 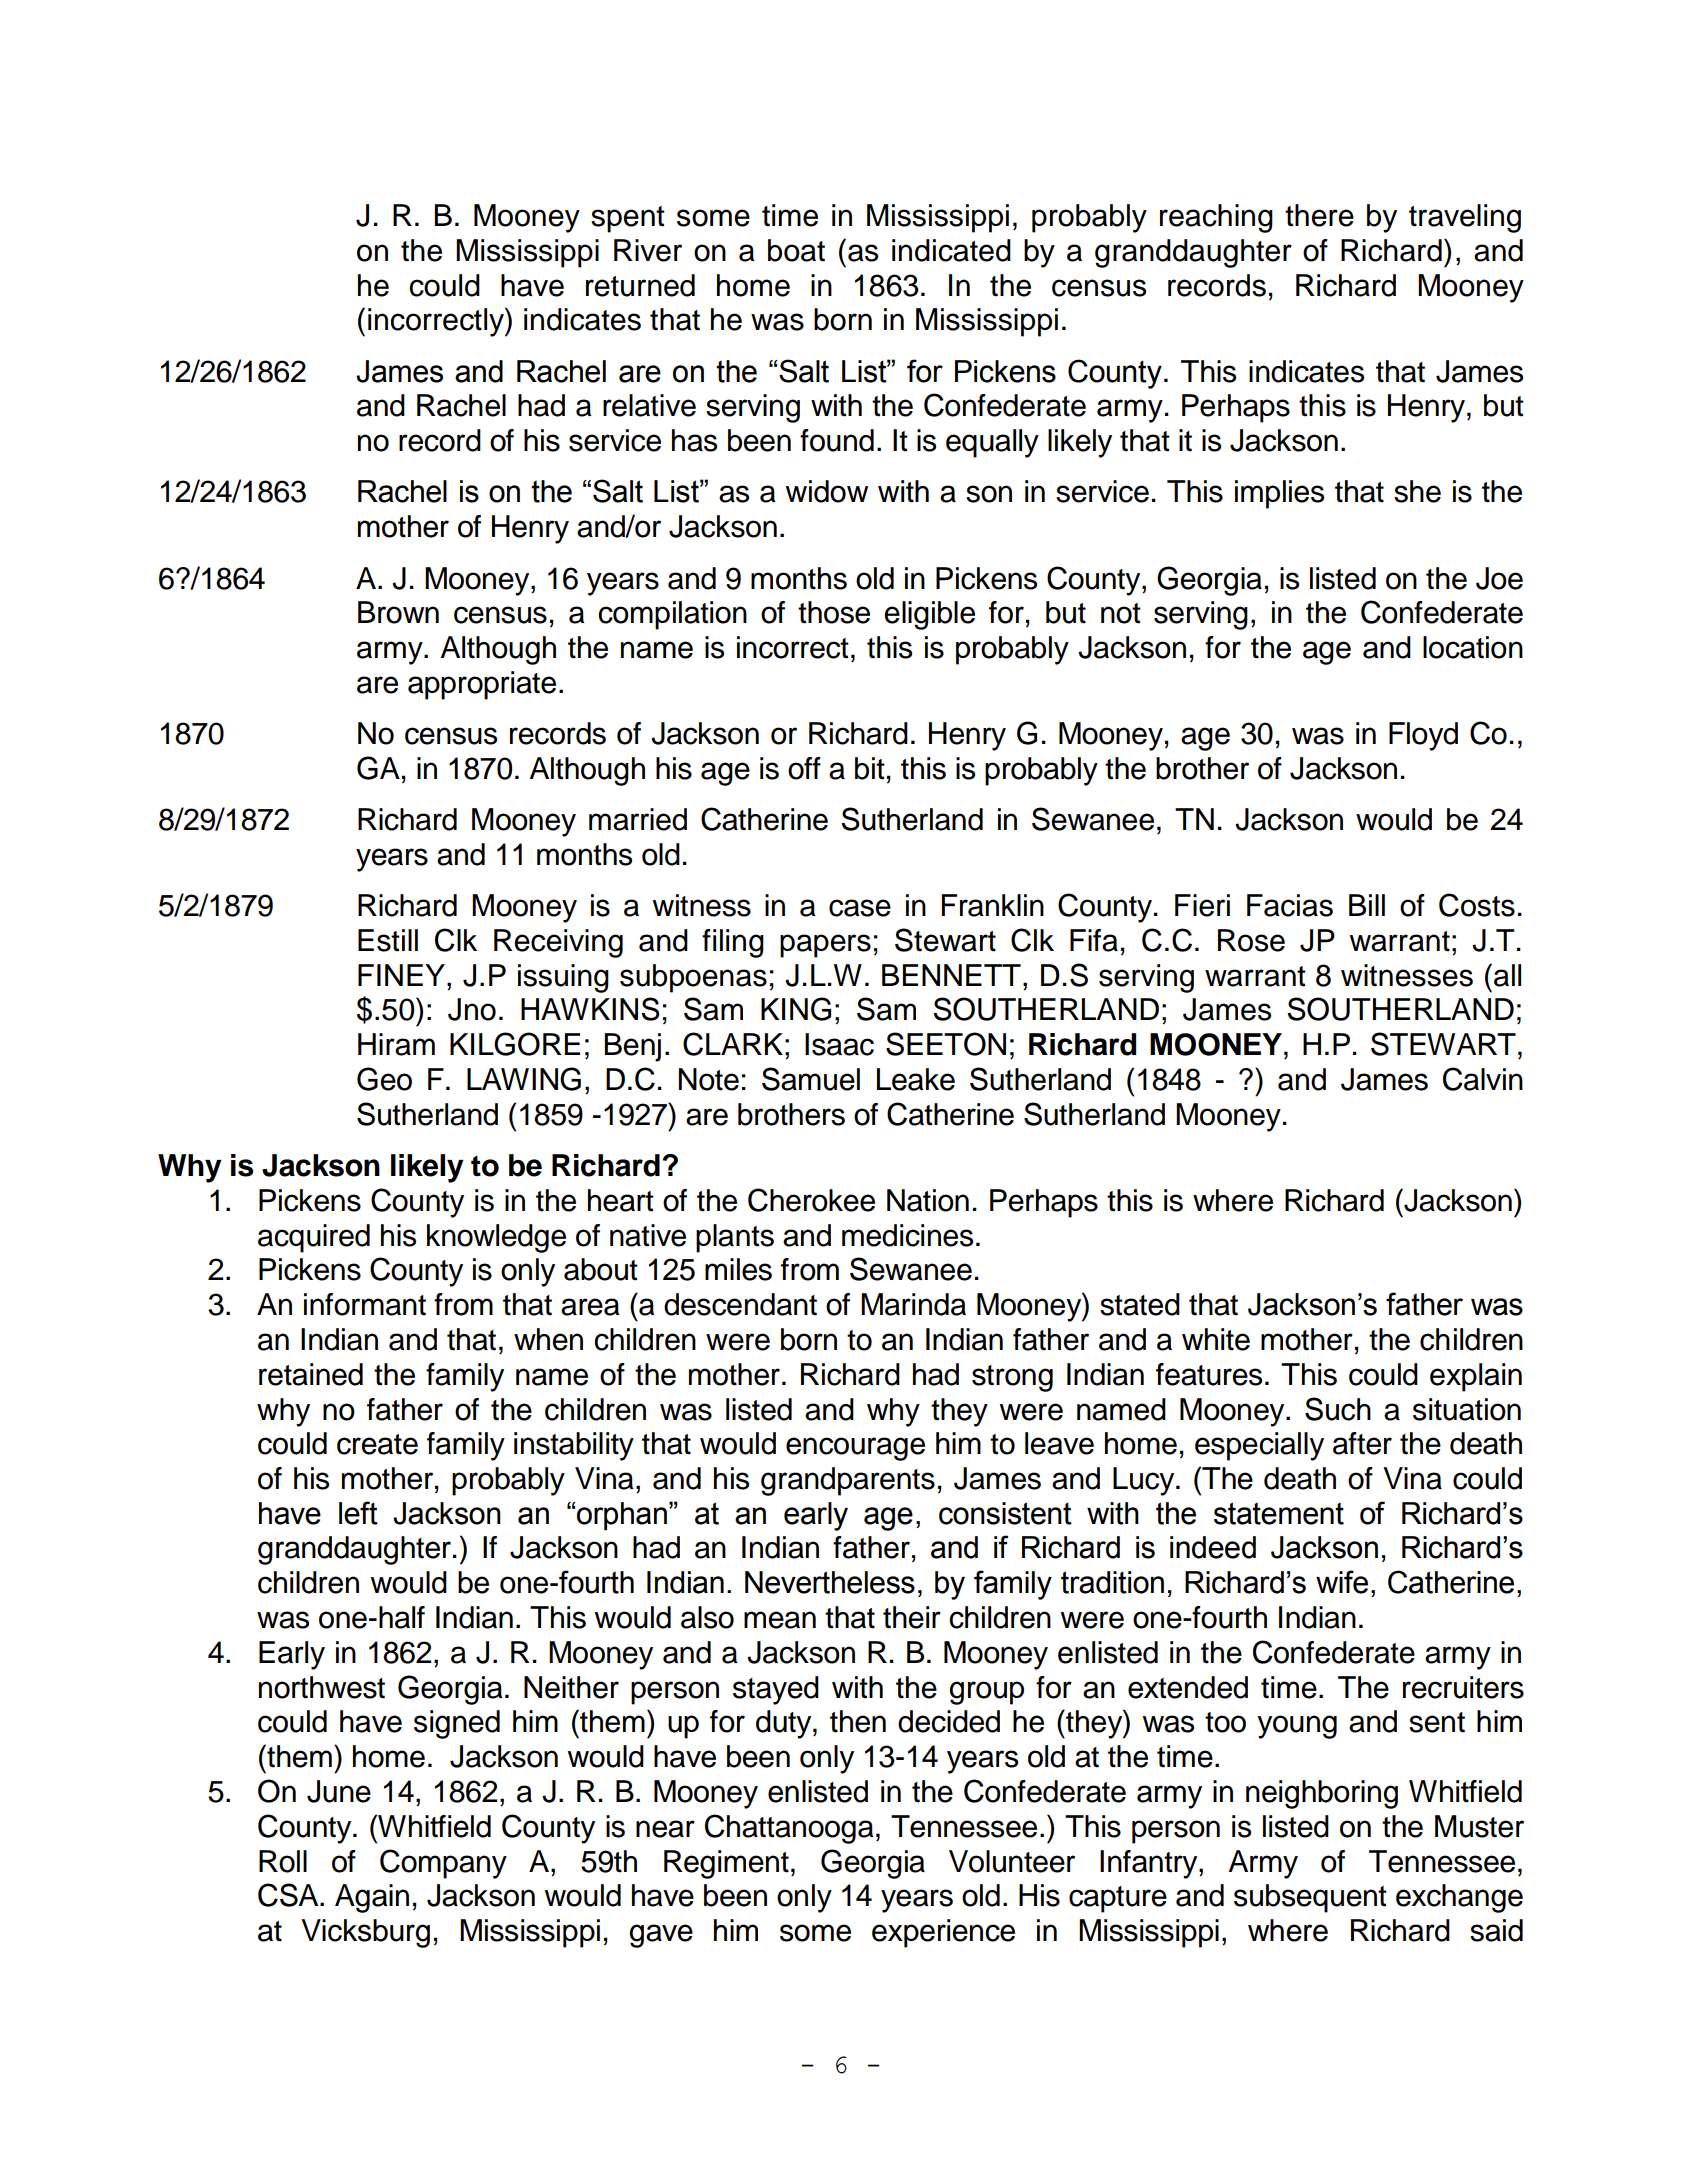 I want to click on there, so click(x=1319, y=215).
